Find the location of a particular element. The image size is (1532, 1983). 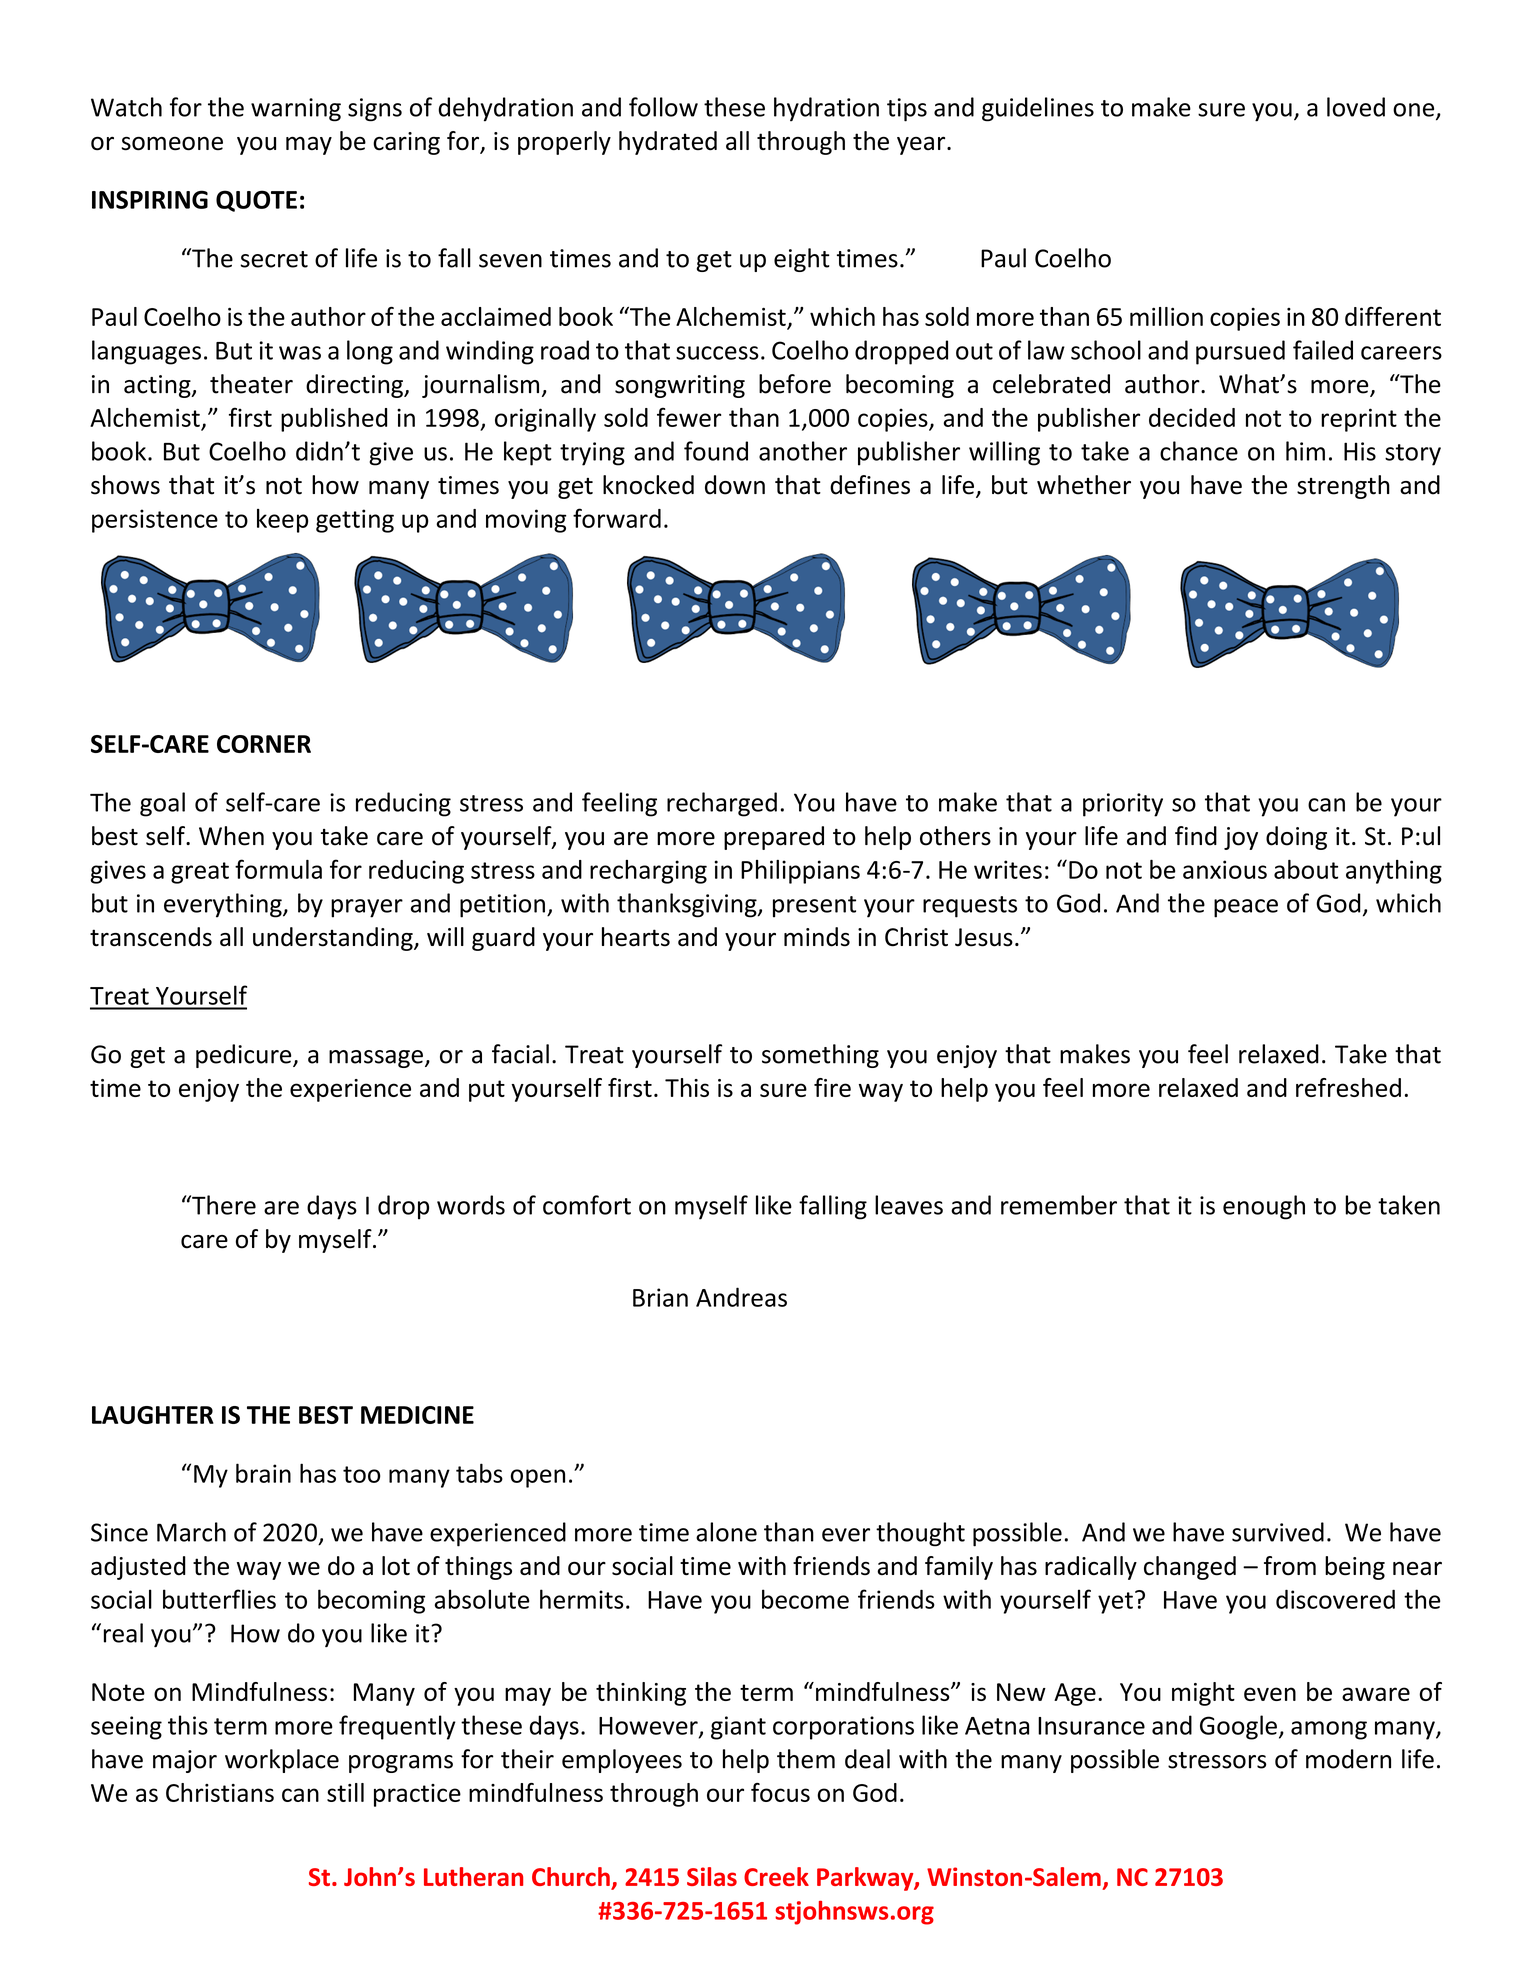

enough is located at coordinates (1264, 1207).
